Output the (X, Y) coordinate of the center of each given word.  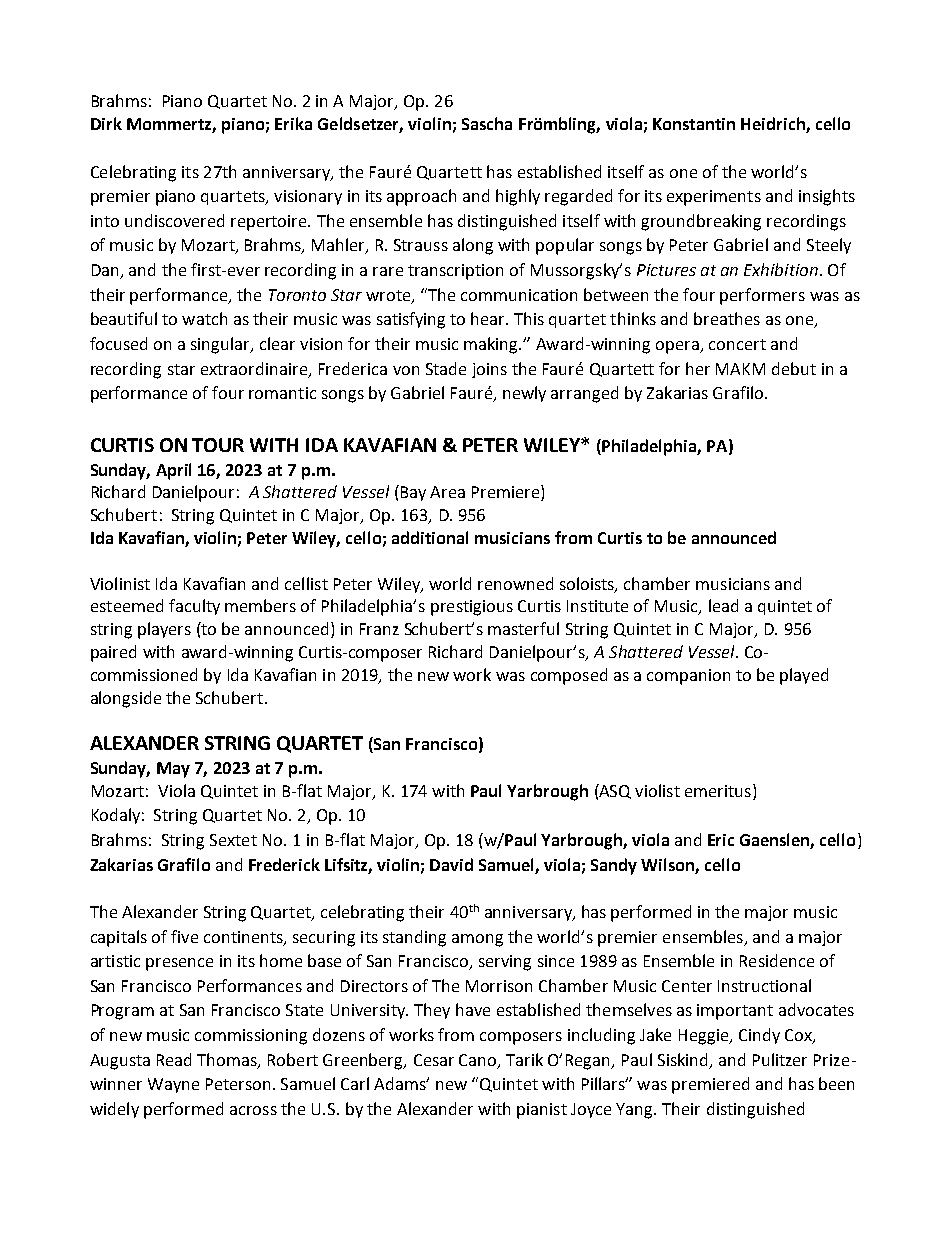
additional (430, 537)
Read (174, 1059)
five (184, 936)
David (451, 864)
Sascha (487, 123)
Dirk (106, 123)
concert (737, 344)
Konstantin (694, 124)
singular (221, 345)
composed (569, 676)
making (492, 345)
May (173, 770)
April (173, 471)
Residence (777, 960)
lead (723, 605)
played (804, 676)
